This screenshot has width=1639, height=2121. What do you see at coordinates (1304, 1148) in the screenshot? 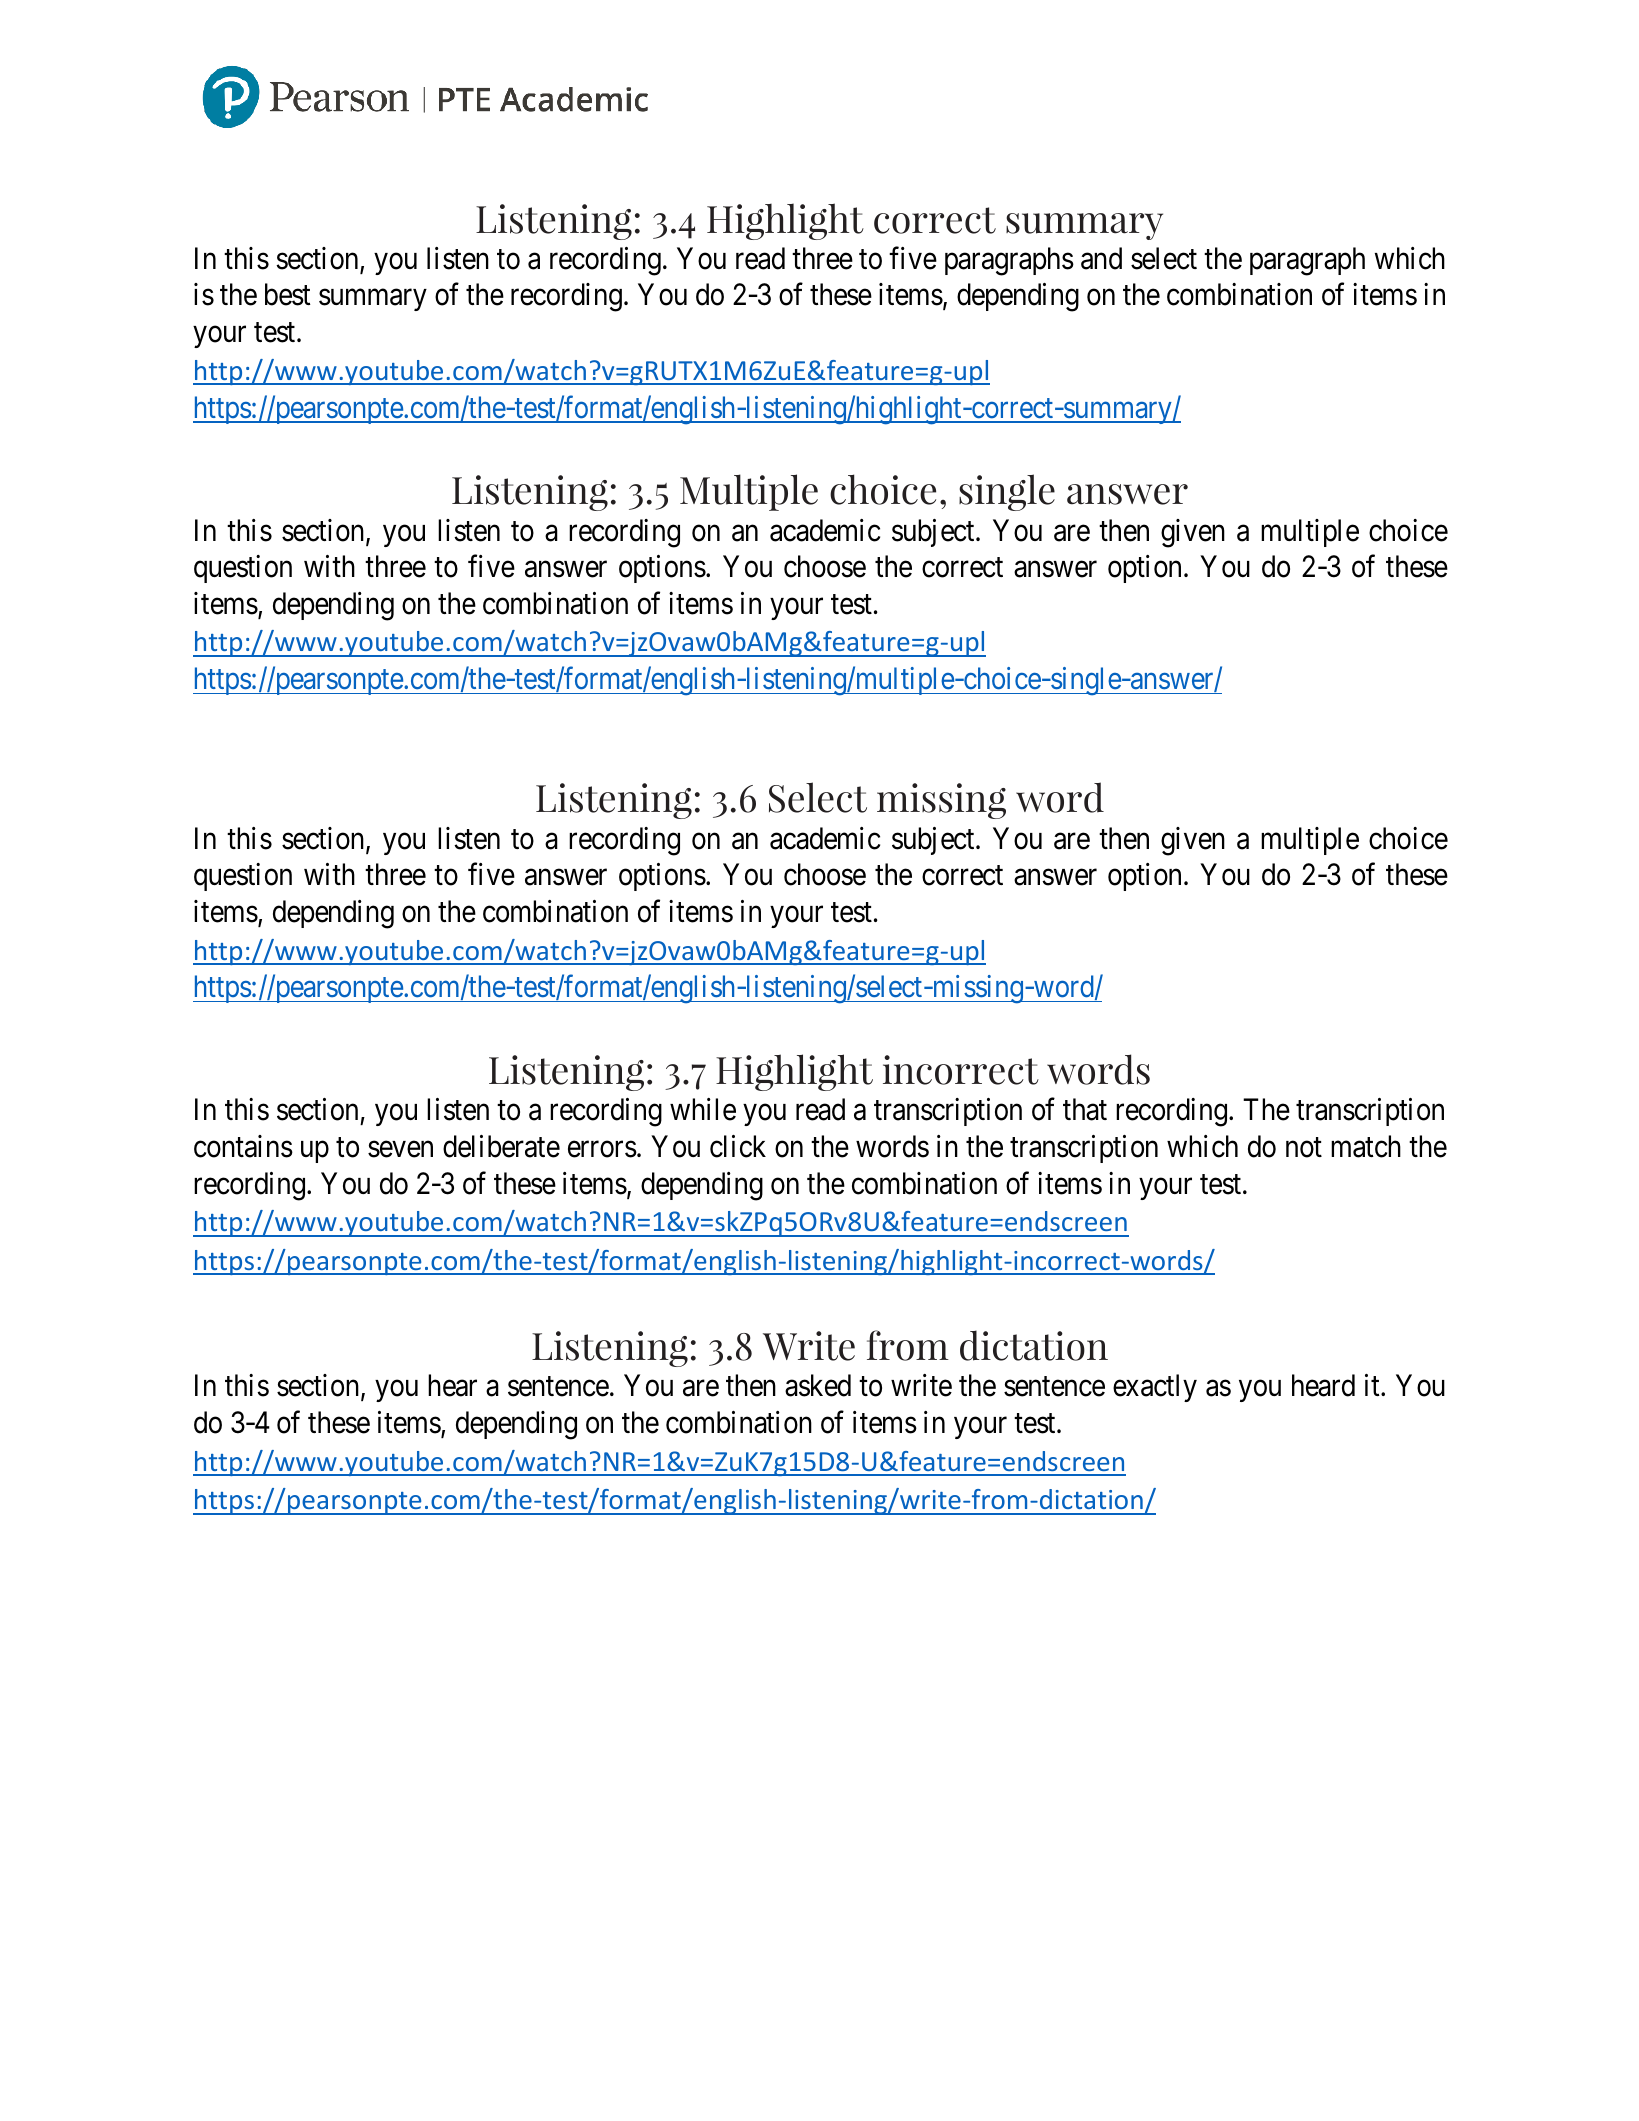
I see `not` at bounding box center [1304, 1148].
